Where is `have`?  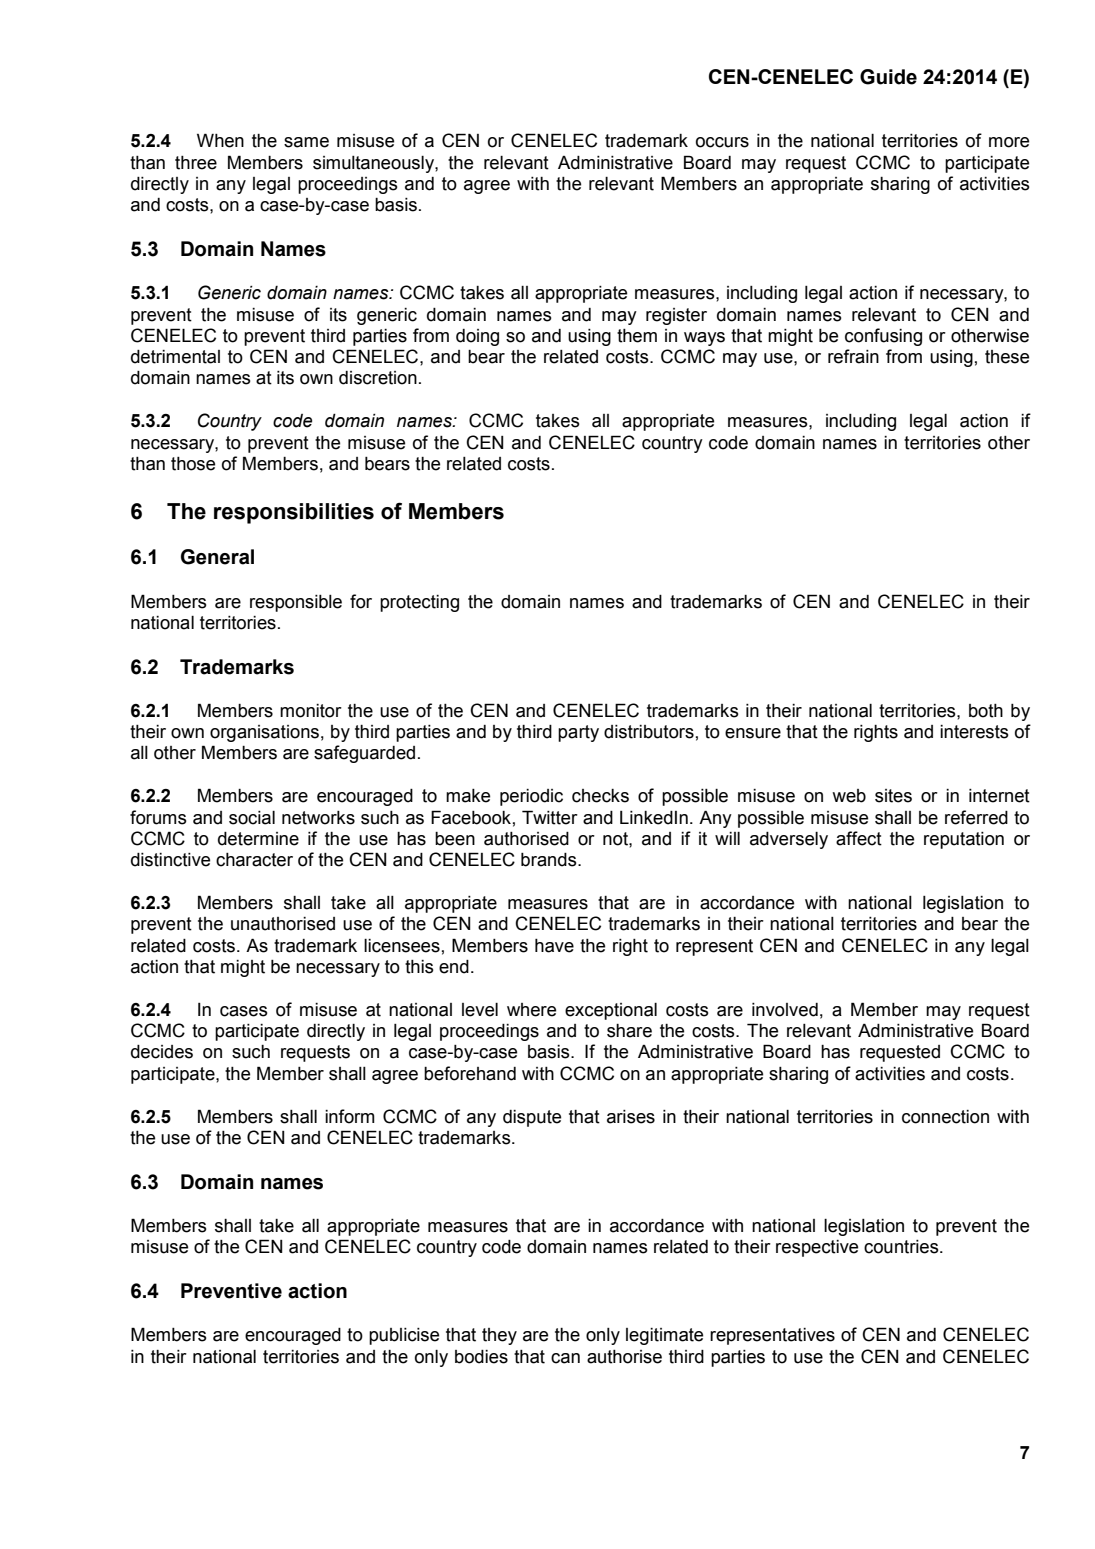 have is located at coordinates (554, 946).
